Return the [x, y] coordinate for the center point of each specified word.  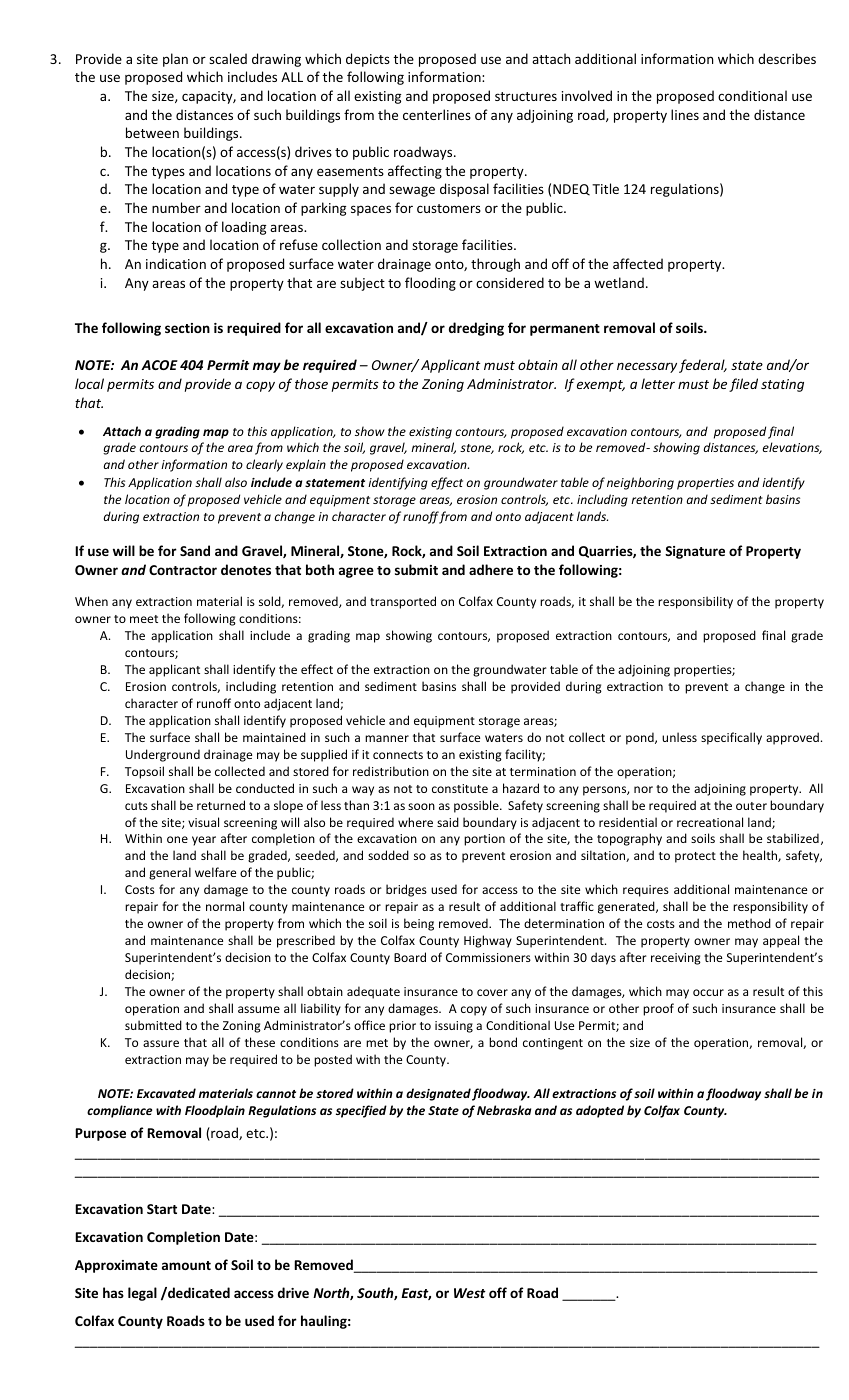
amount [186, 1265]
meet [144, 619]
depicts [368, 60]
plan [175, 60]
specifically [731, 738]
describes [787, 58]
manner [387, 738]
